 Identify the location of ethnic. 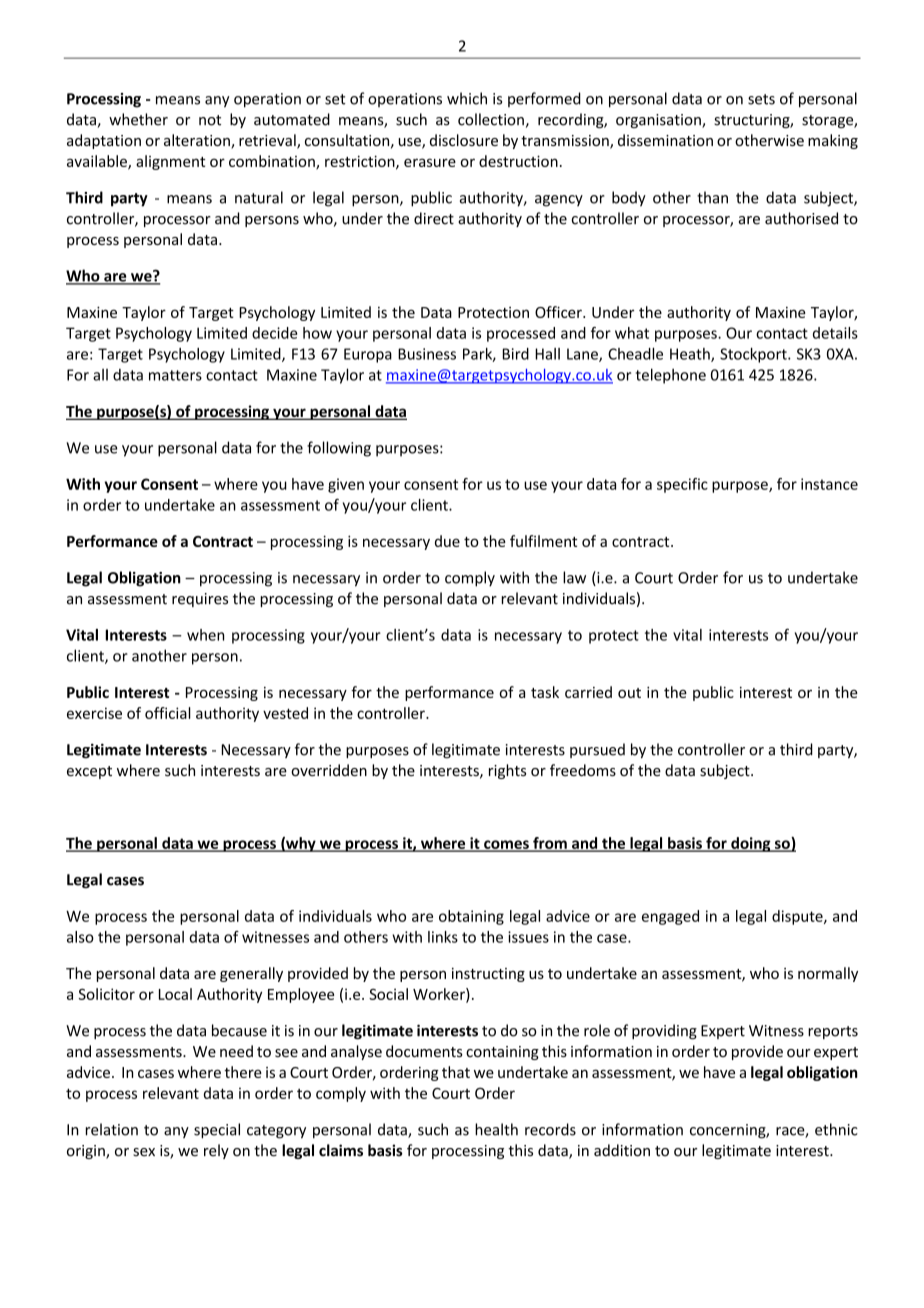
(836, 1129).
